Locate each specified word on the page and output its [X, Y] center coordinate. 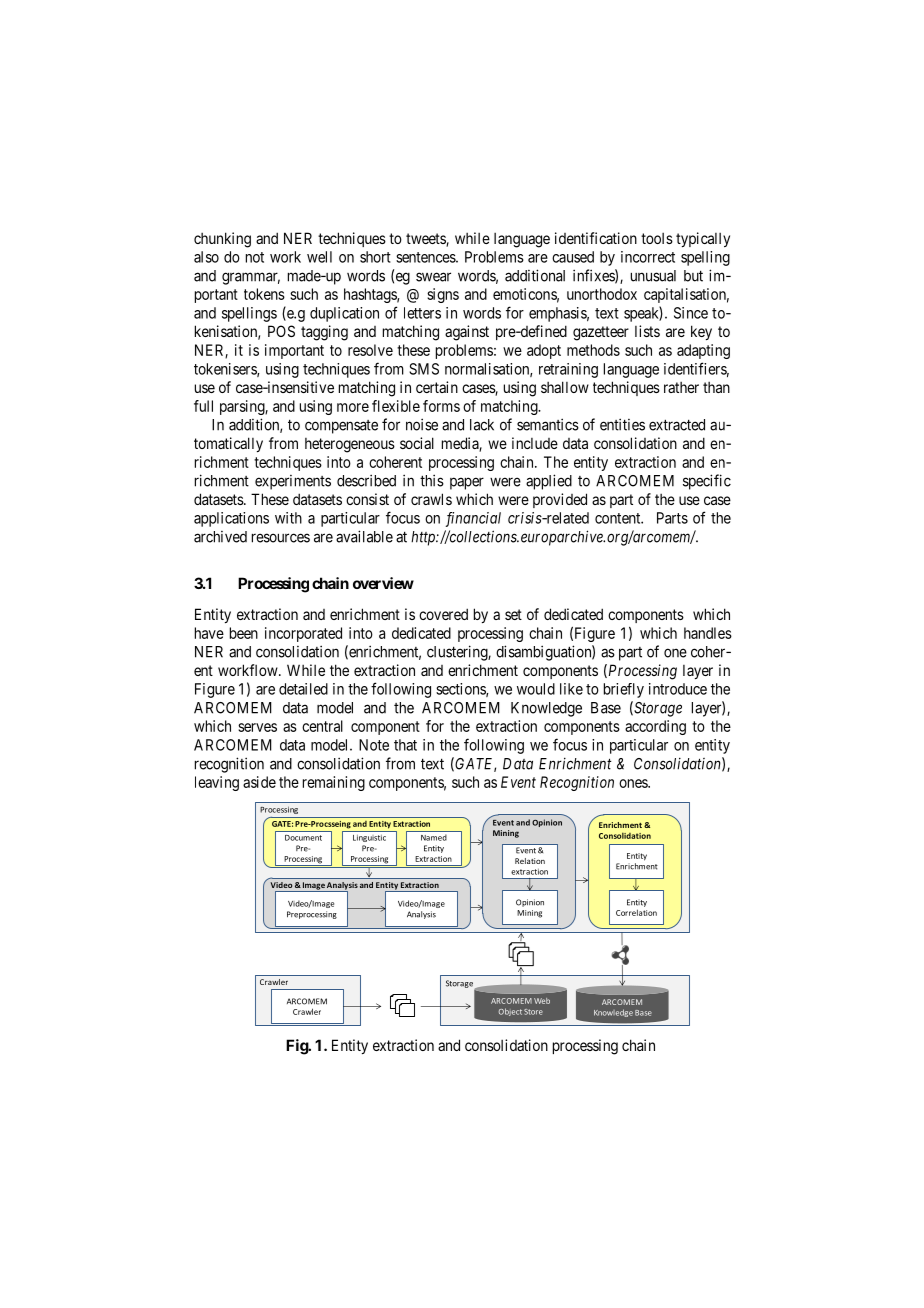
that [405, 745]
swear [433, 277]
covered [443, 614]
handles [708, 633]
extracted [677, 425]
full [203, 406]
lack [482, 425]
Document [303, 838]
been [244, 633]
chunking [222, 240]
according [655, 727]
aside [259, 782]
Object [510, 1012]
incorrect [648, 257]
